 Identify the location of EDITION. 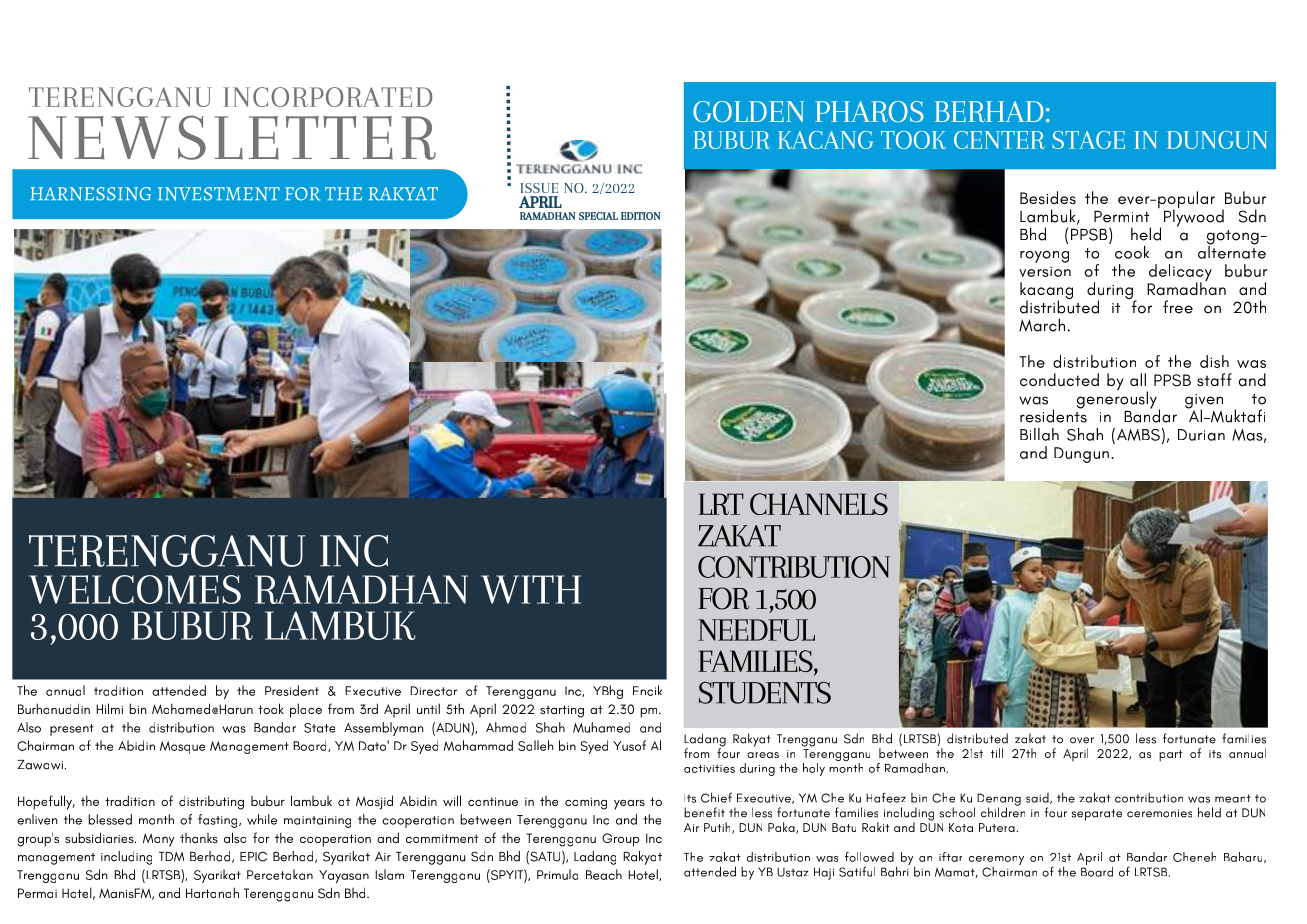
(641, 216).
